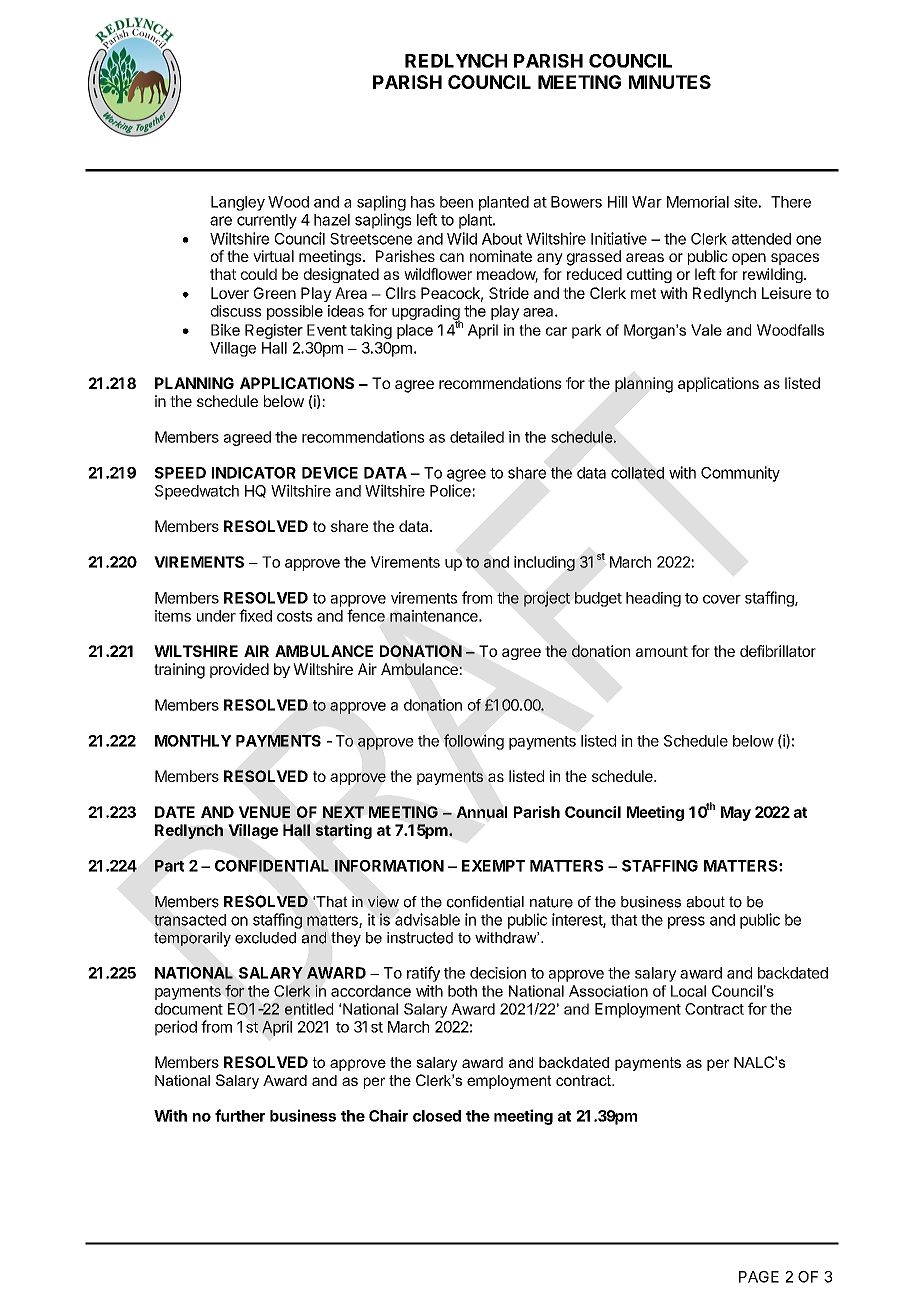 Image resolution: width=924 pixels, height=1308 pixels. I want to click on further, so click(240, 1115).
